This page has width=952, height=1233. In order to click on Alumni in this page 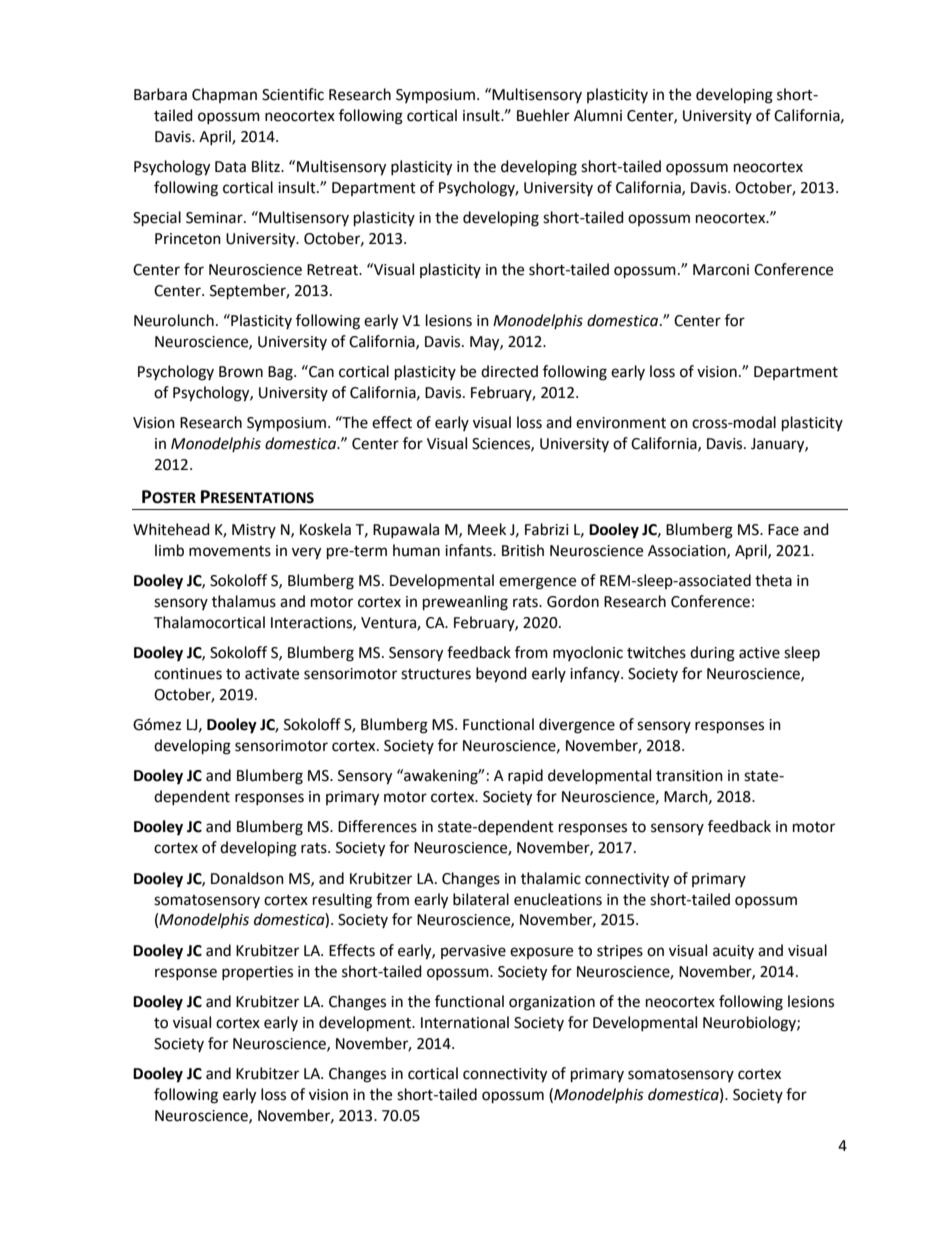, I will do `click(598, 115)`.
